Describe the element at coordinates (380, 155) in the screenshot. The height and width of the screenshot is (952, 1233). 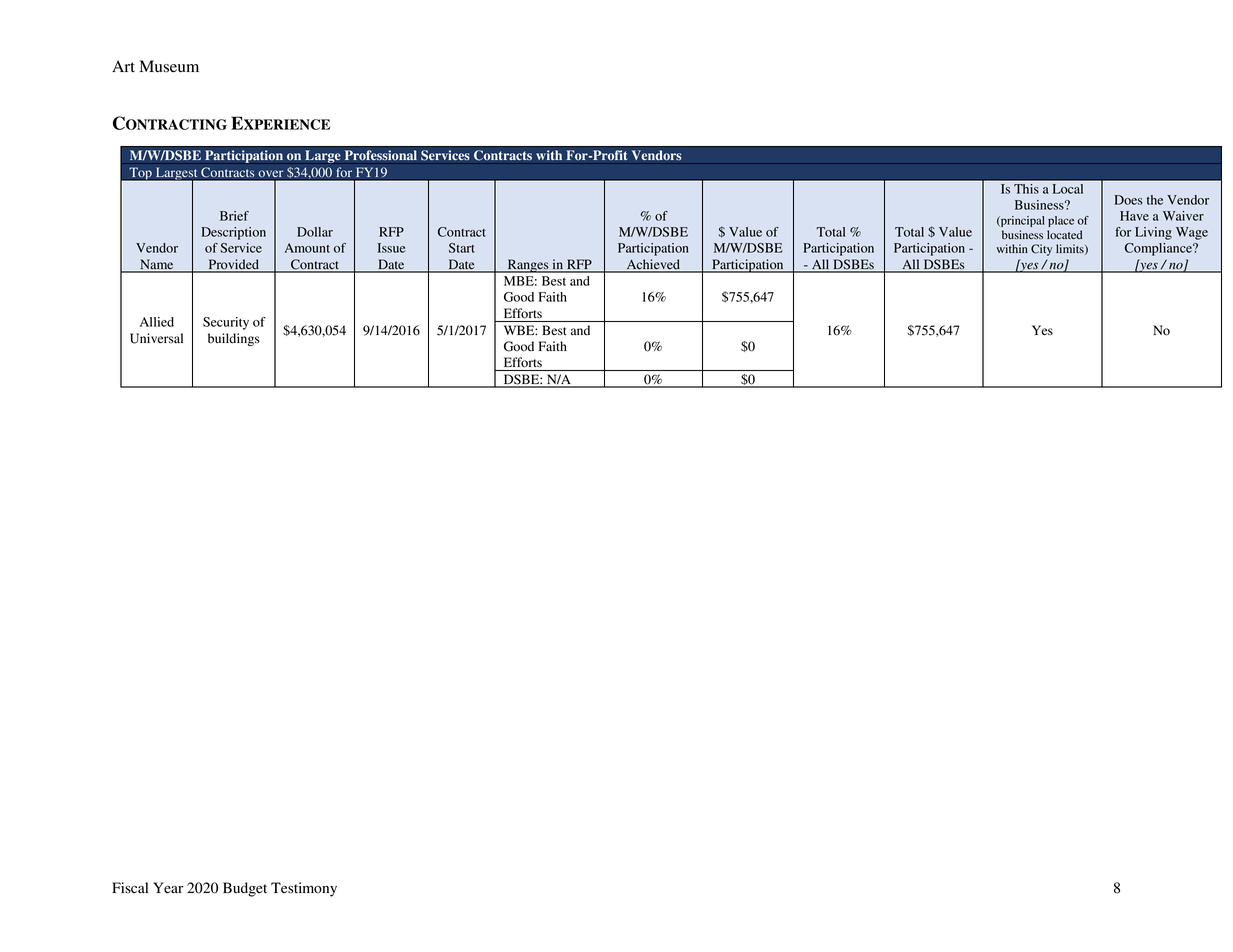
I see `Professional` at that location.
